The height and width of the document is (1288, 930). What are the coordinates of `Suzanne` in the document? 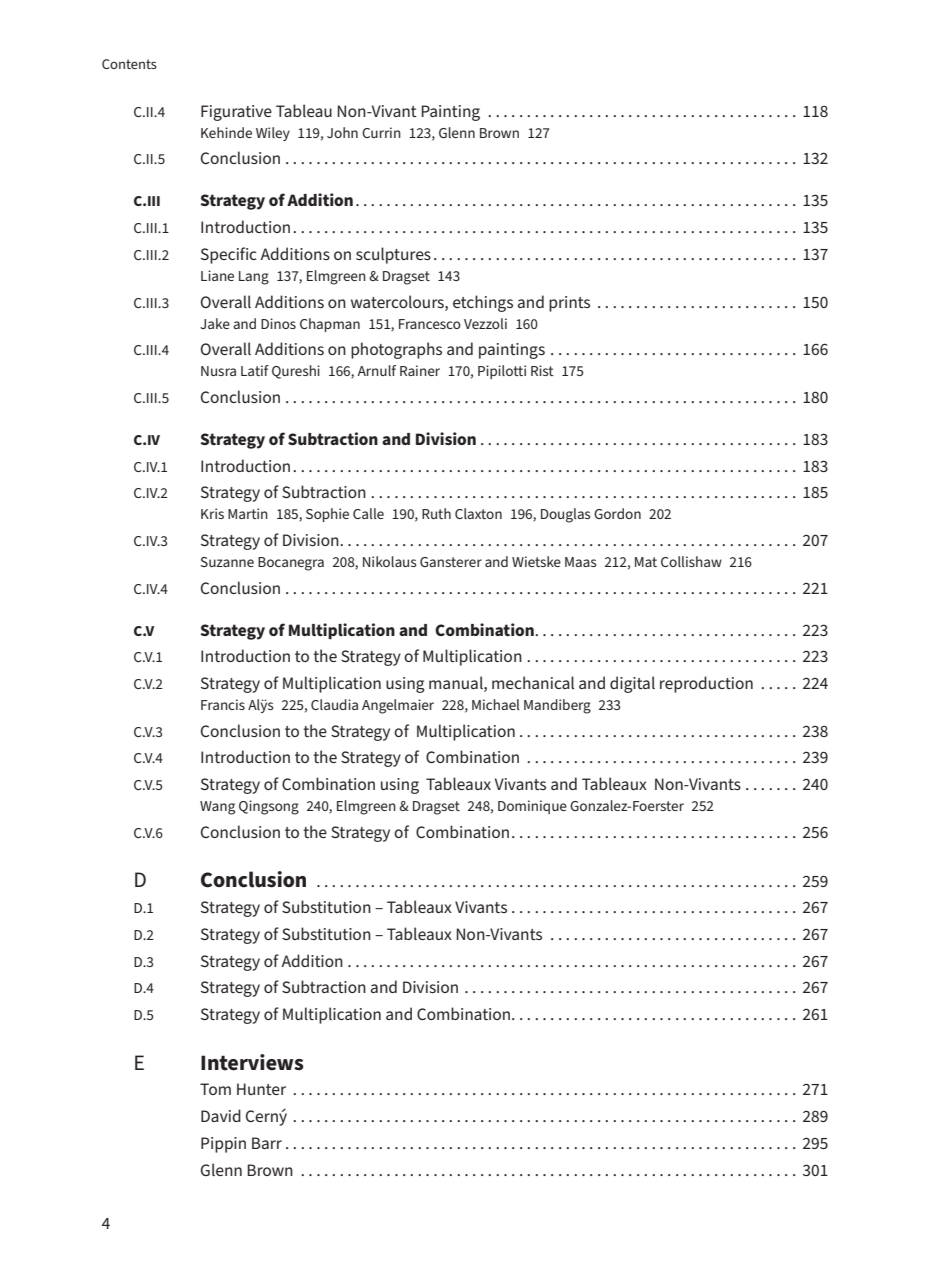 It's located at (227, 562).
